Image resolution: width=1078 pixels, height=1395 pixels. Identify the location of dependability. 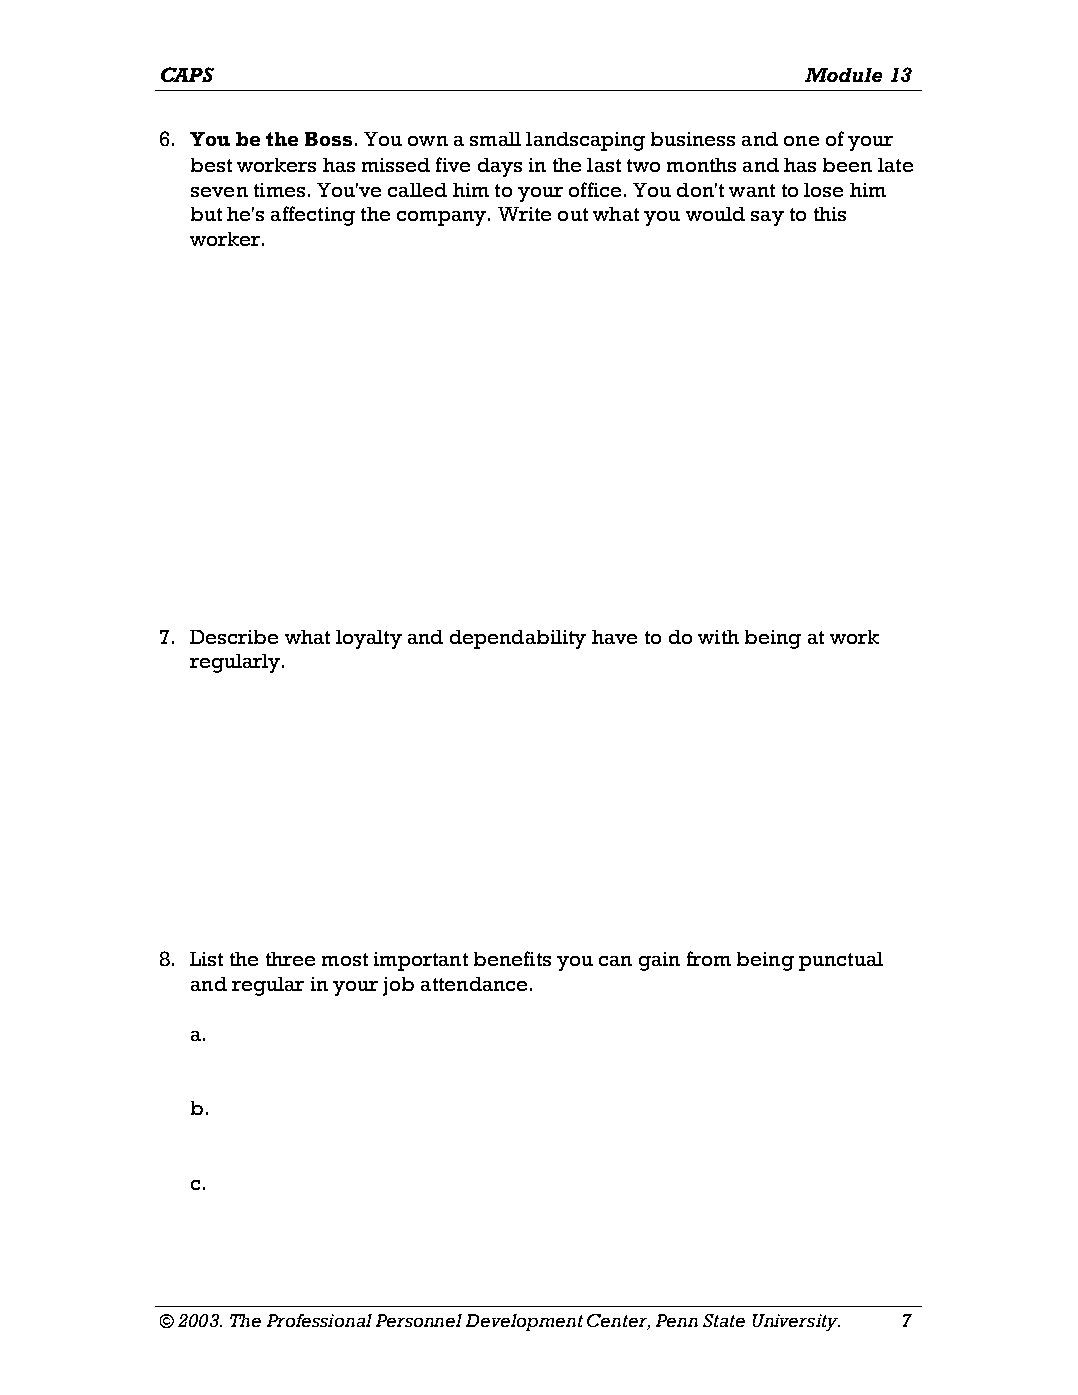
(518, 639).
